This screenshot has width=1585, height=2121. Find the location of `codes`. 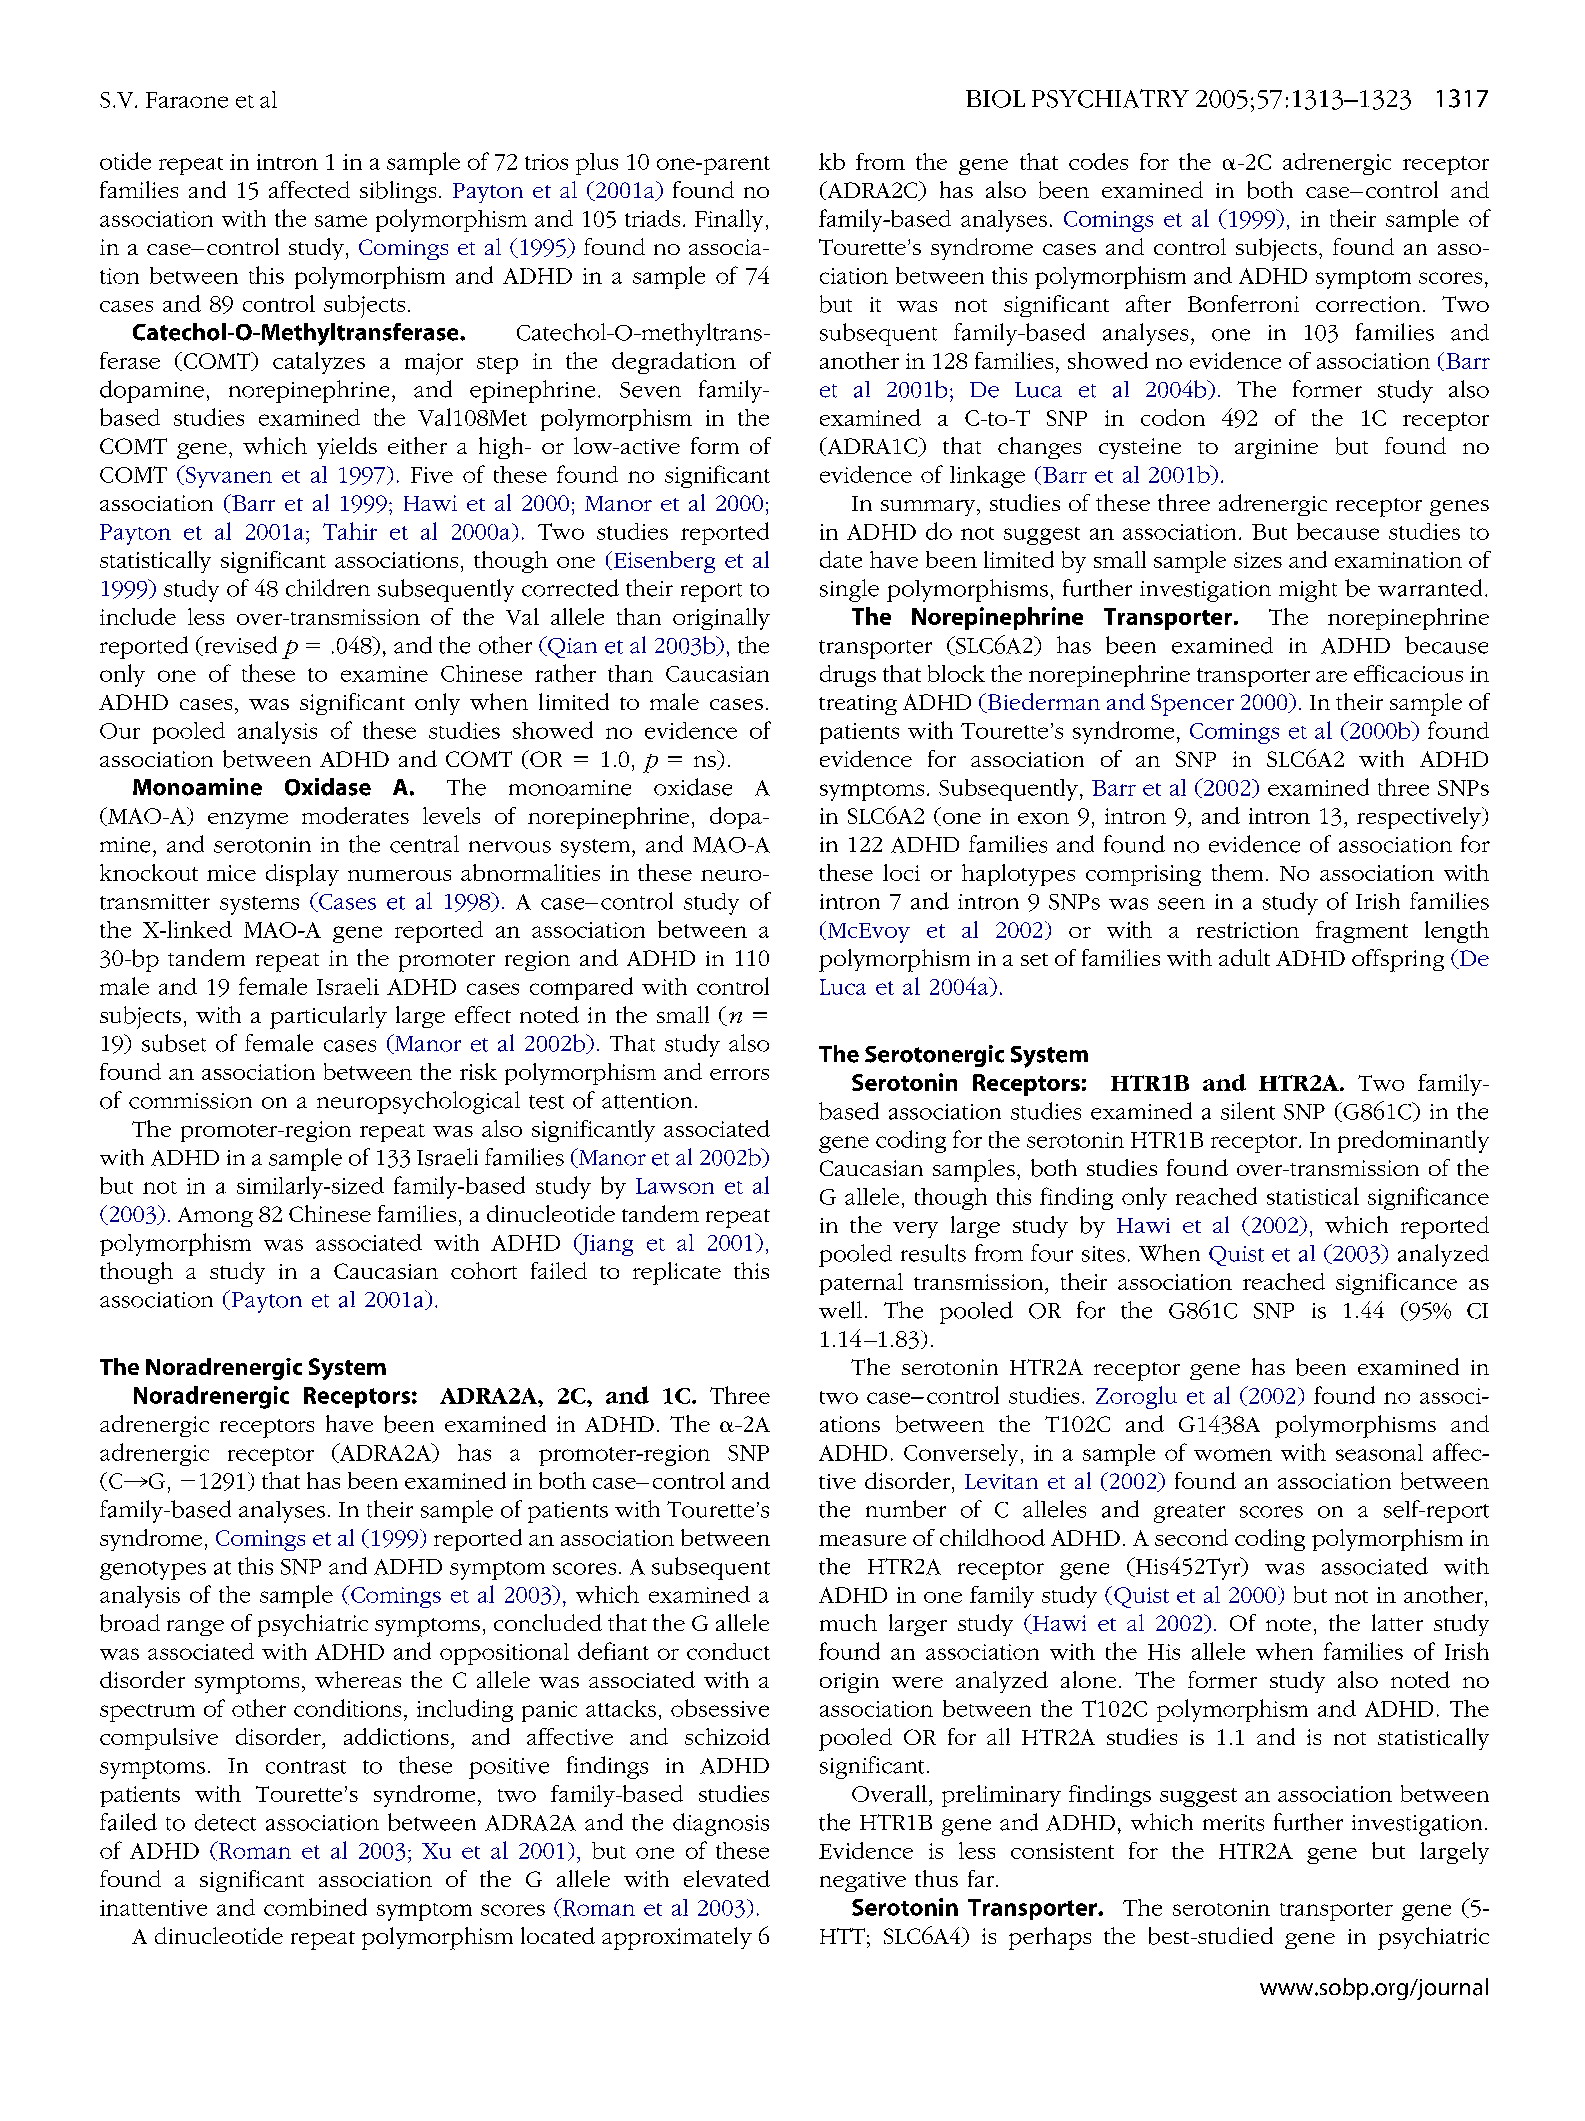

codes is located at coordinates (1098, 161).
